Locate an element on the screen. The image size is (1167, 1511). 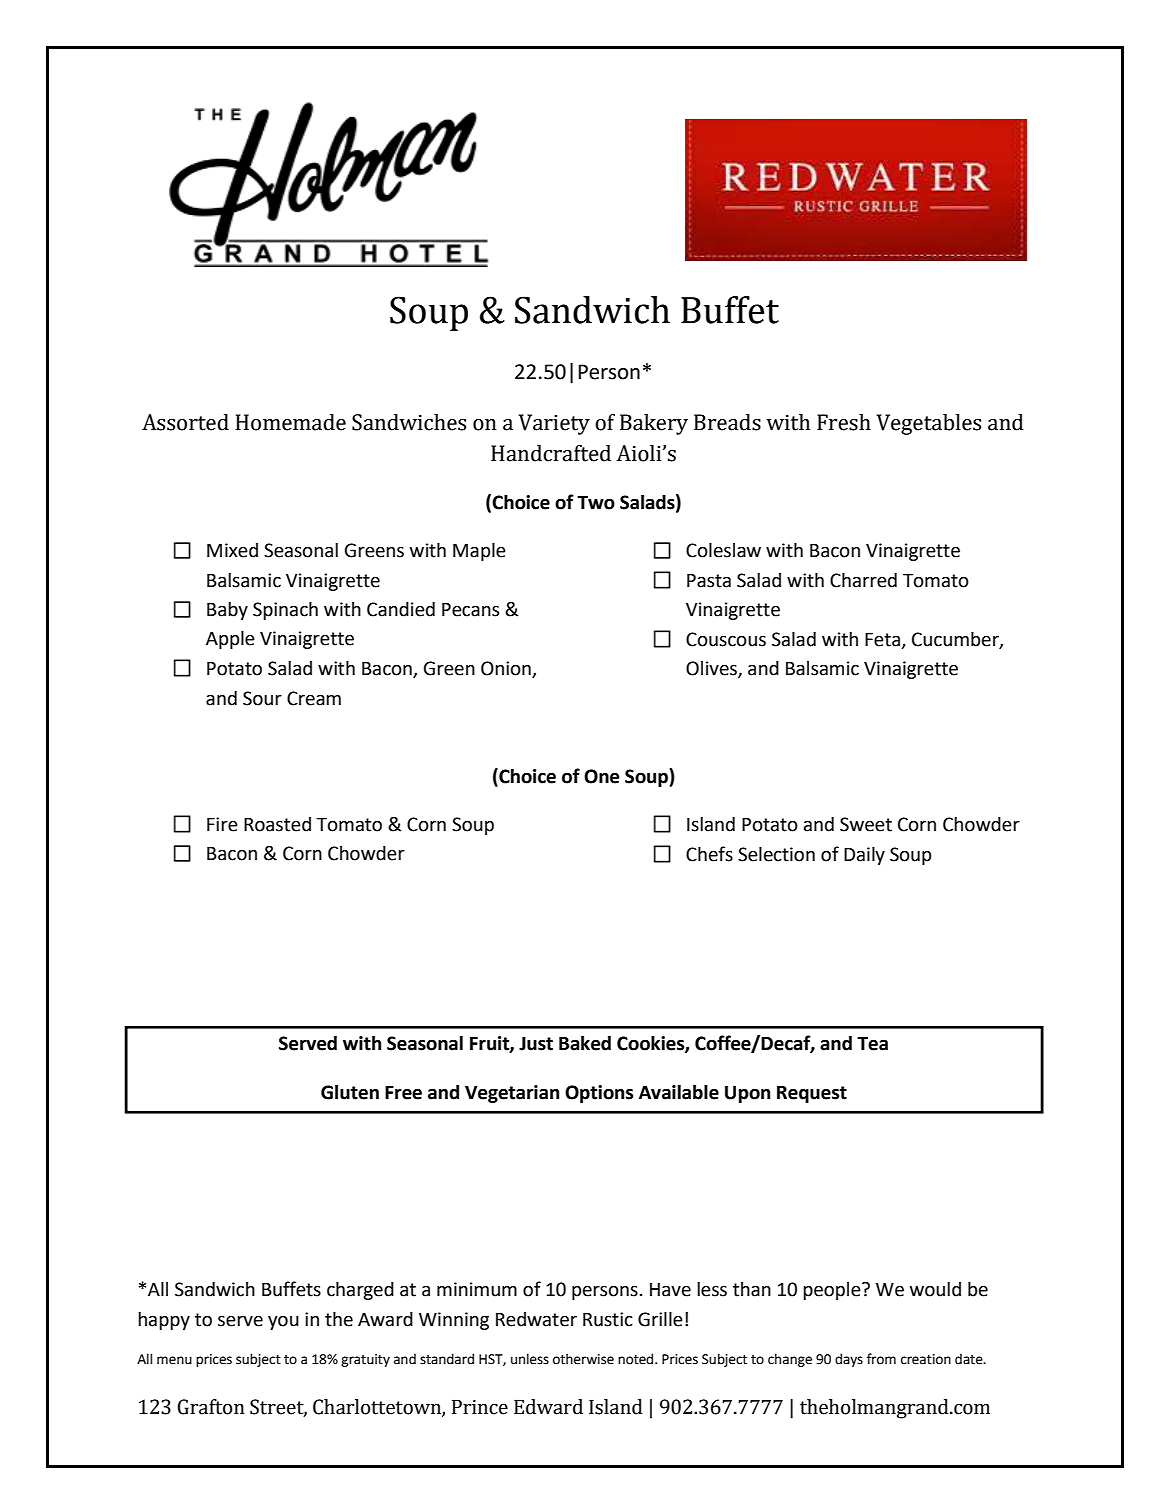
from is located at coordinates (881, 1359).
